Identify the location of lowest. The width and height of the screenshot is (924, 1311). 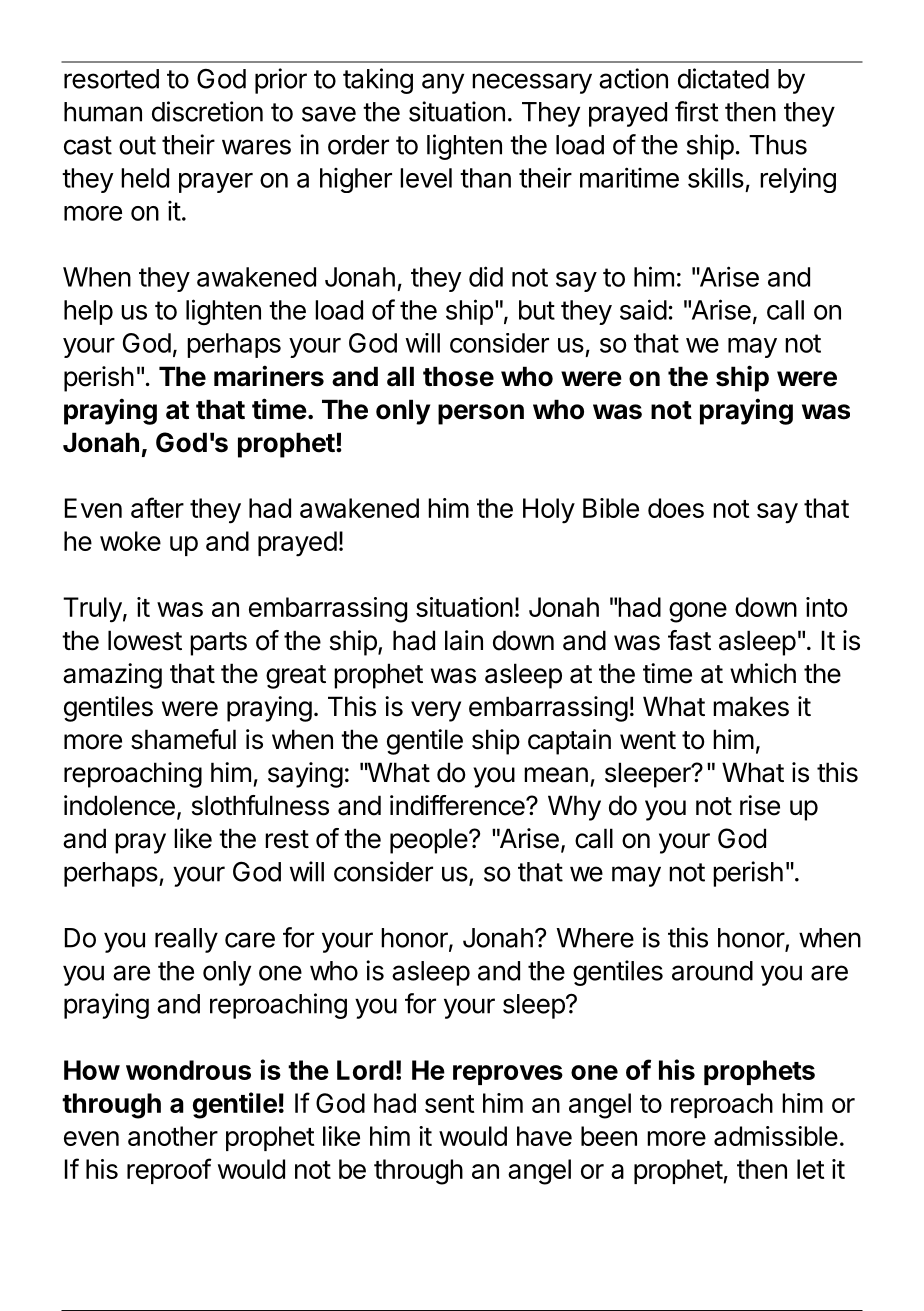
(145, 640).
